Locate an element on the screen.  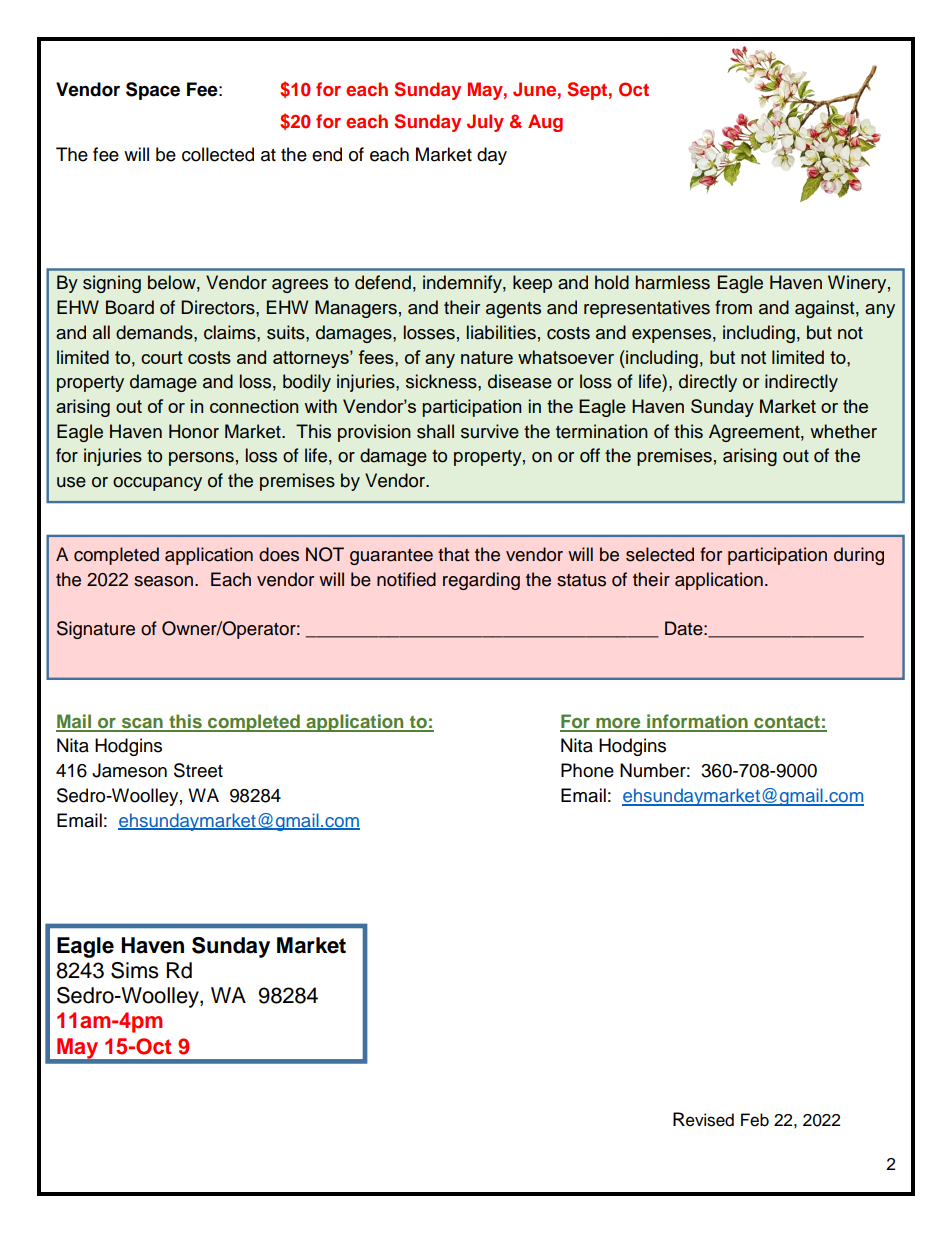
Aug is located at coordinates (545, 123).
